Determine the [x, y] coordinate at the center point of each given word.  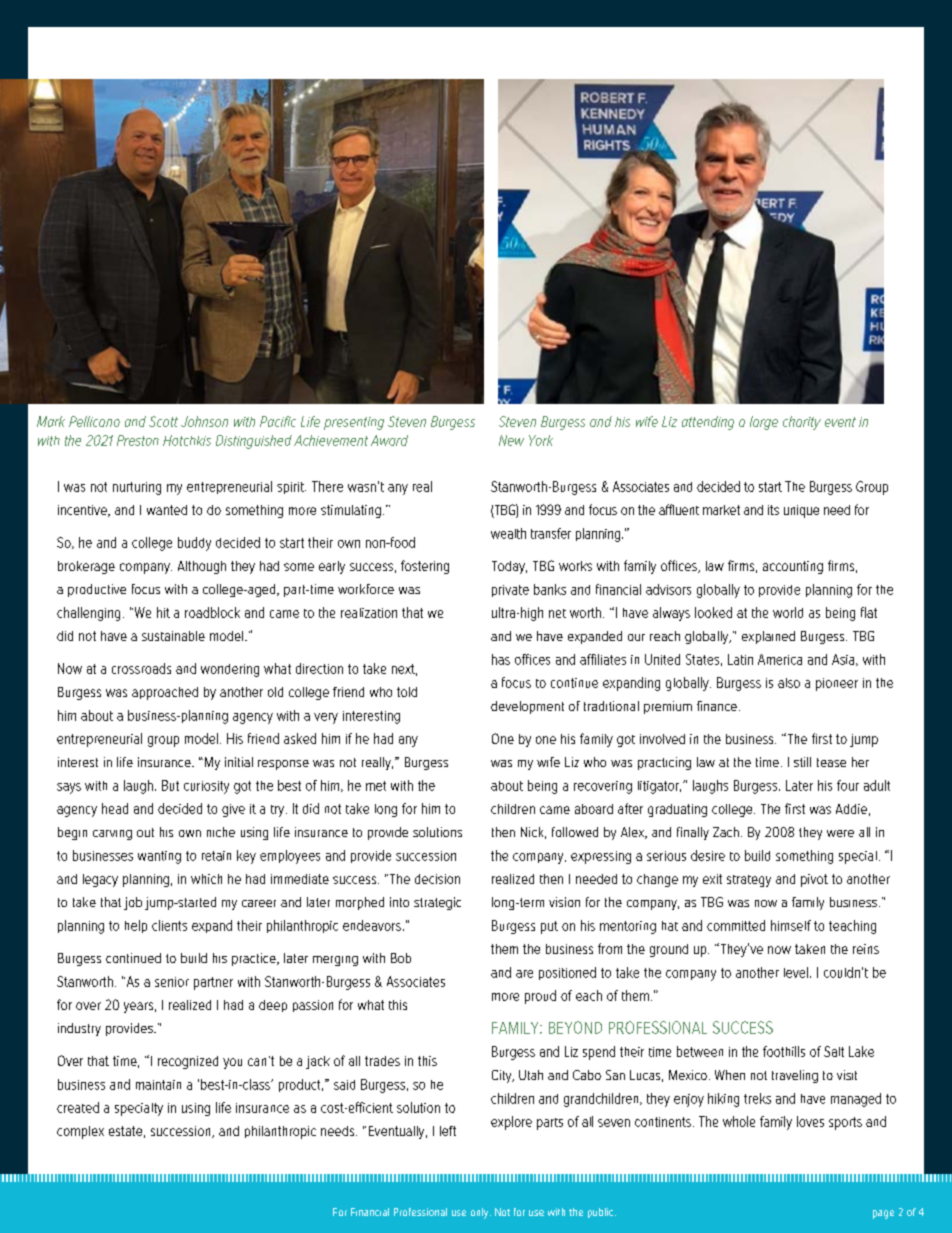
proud [540, 997]
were [840, 833]
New [511, 440]
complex [80, 1132]
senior [172, 982]
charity [802, 423]
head [115, 808]
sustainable [173, 636]
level [796, 972]
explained [768, 637]
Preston [138, 440]
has [501, 659]
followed [575, 832]
